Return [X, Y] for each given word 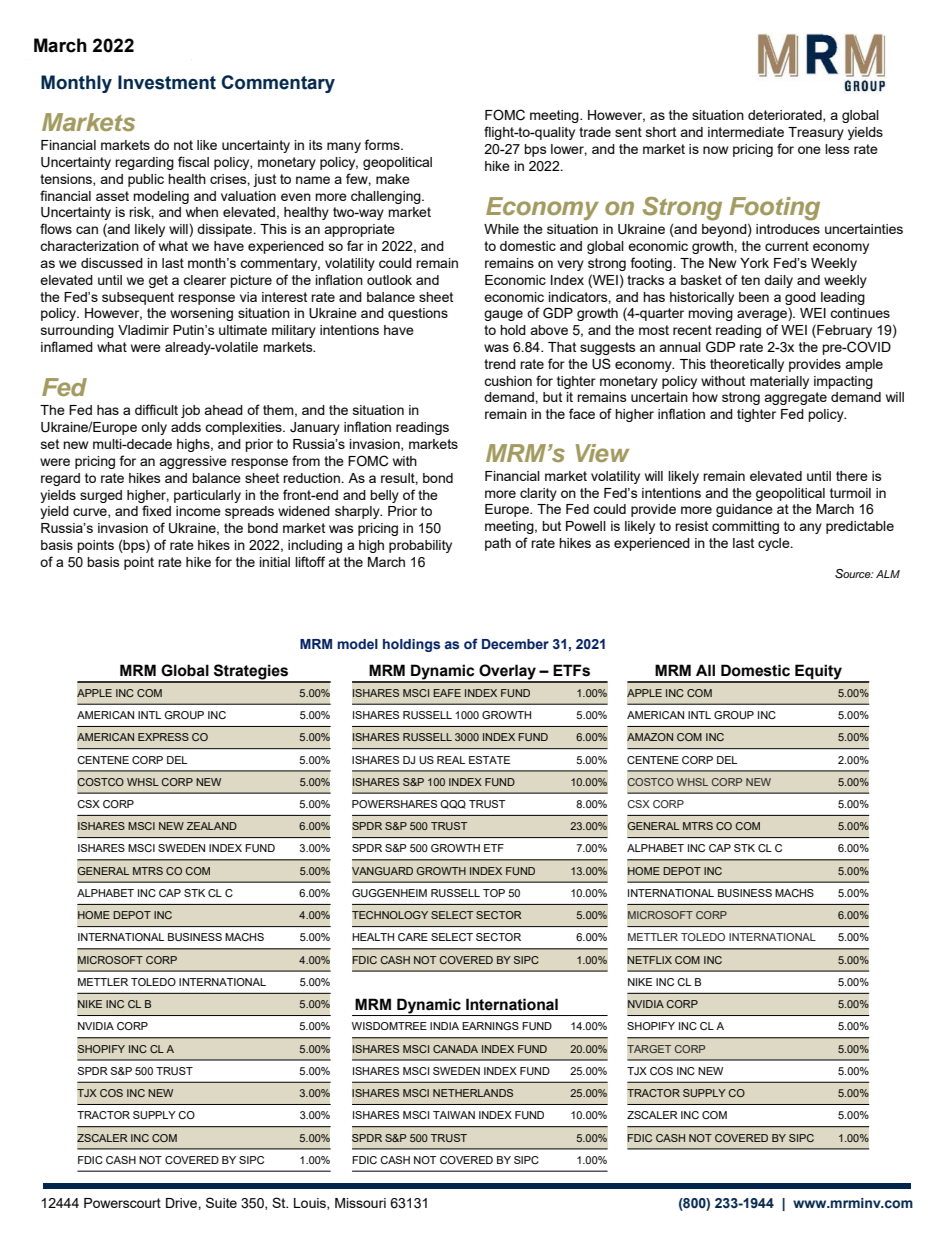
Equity [818, 673]
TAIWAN [454, 1115]
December [515, 644]
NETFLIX [649, 960]
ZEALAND [212, 826]
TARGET [649, 1049]
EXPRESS [163, 737]
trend [500, 364]
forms [383, 144]
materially [779, 382]
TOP [494, 893]
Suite [221, 1202]
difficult [156, 409]
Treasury [816, 133]
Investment [167, 82]
